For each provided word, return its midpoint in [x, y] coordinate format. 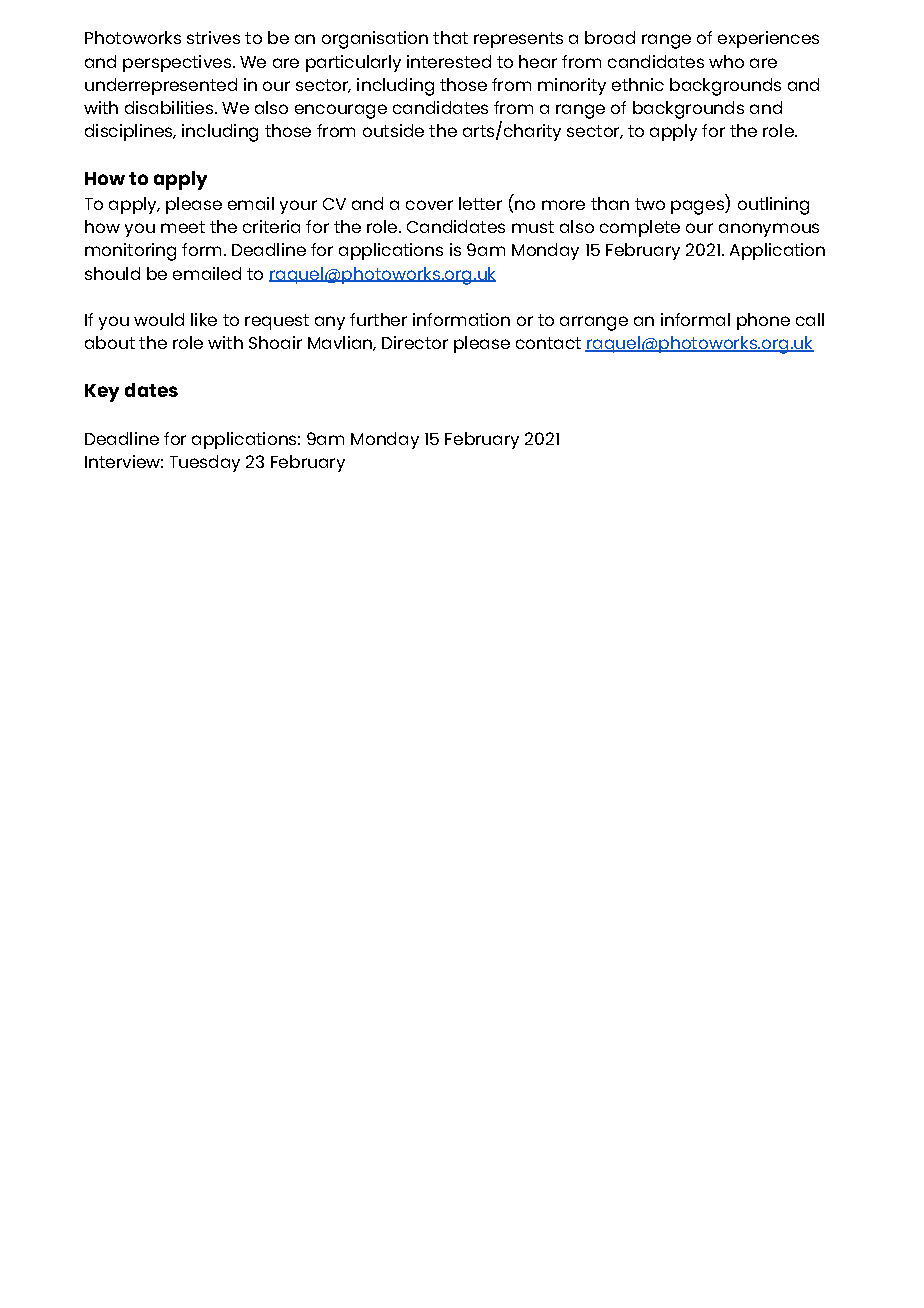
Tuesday [205, 463]
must [533, 227]
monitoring [130, 252]
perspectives [177, 63]
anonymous [769, 230]
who [726, 61]
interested [449, 61]
